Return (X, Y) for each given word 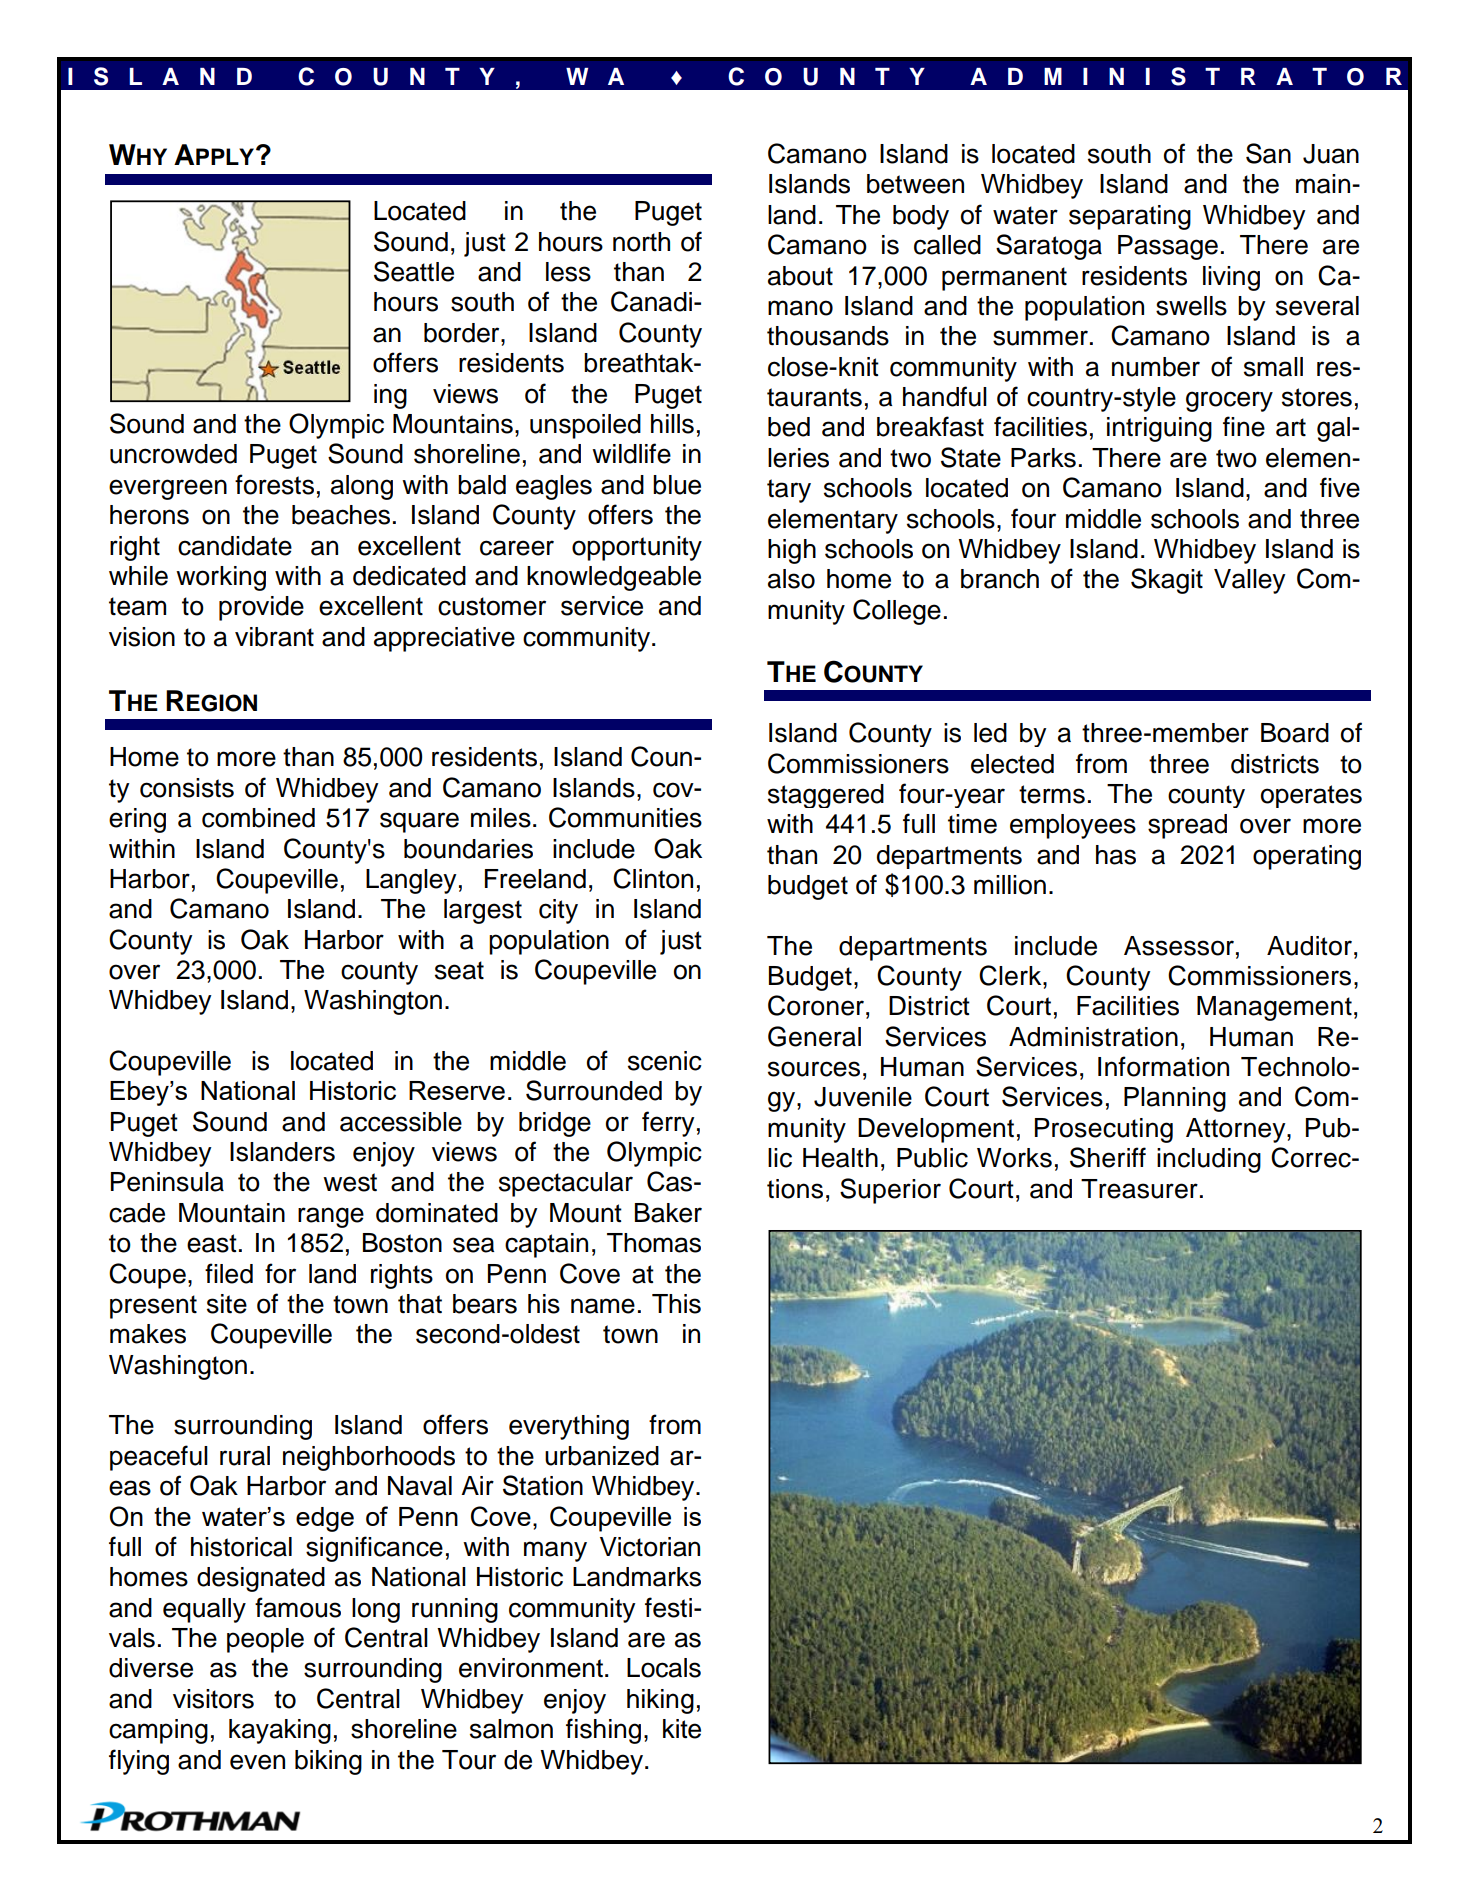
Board (1295, 733)
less (568, 272)
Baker (668, 1213)
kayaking (280, 1731)
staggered (826, 796)
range (331, 1217)
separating (1130, 217)
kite (682, 1729)
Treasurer (1139, 1189)
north (641, 242)
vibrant (274, 637)
